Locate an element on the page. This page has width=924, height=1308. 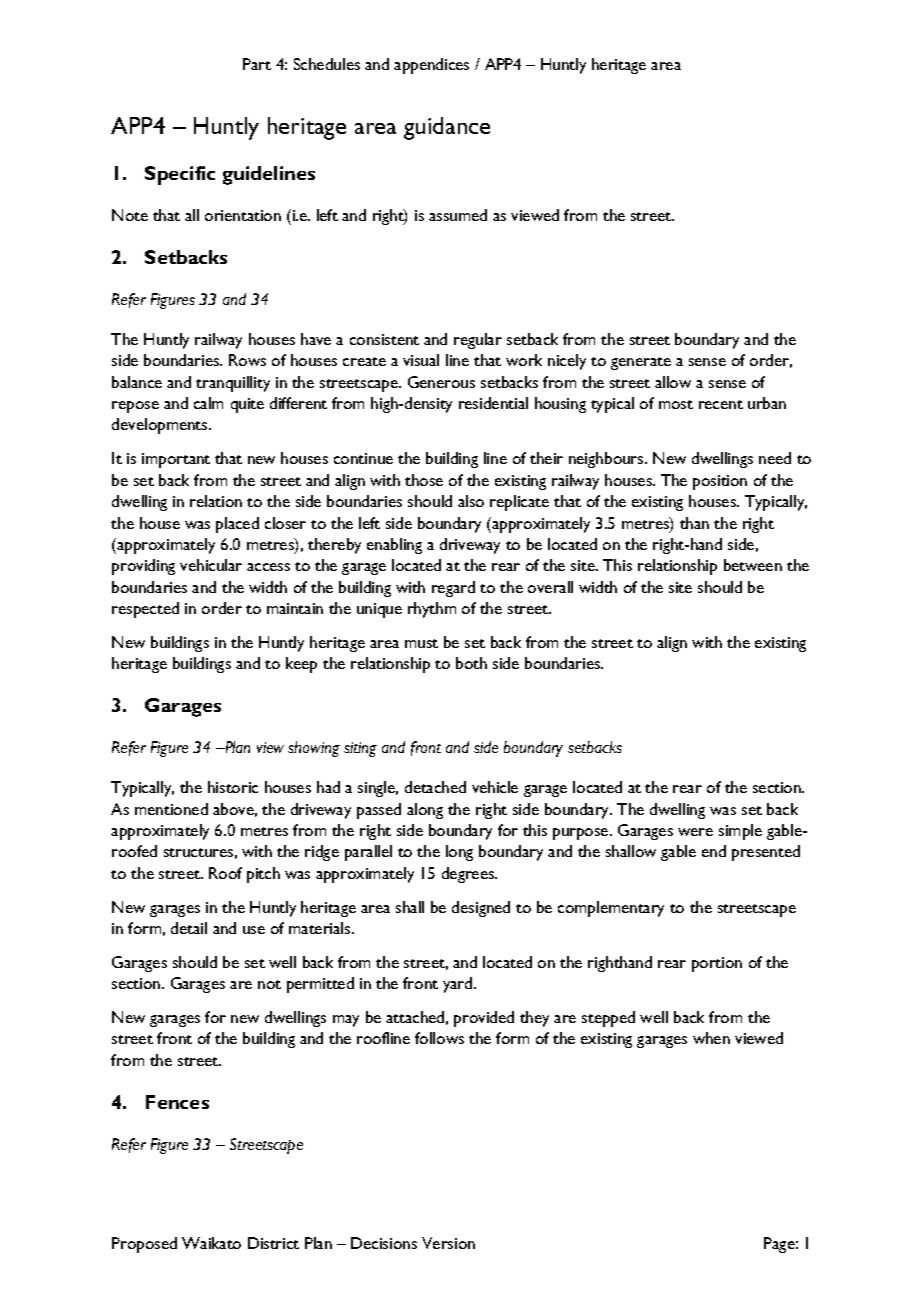
when is located at coordinates (711, 1038).
